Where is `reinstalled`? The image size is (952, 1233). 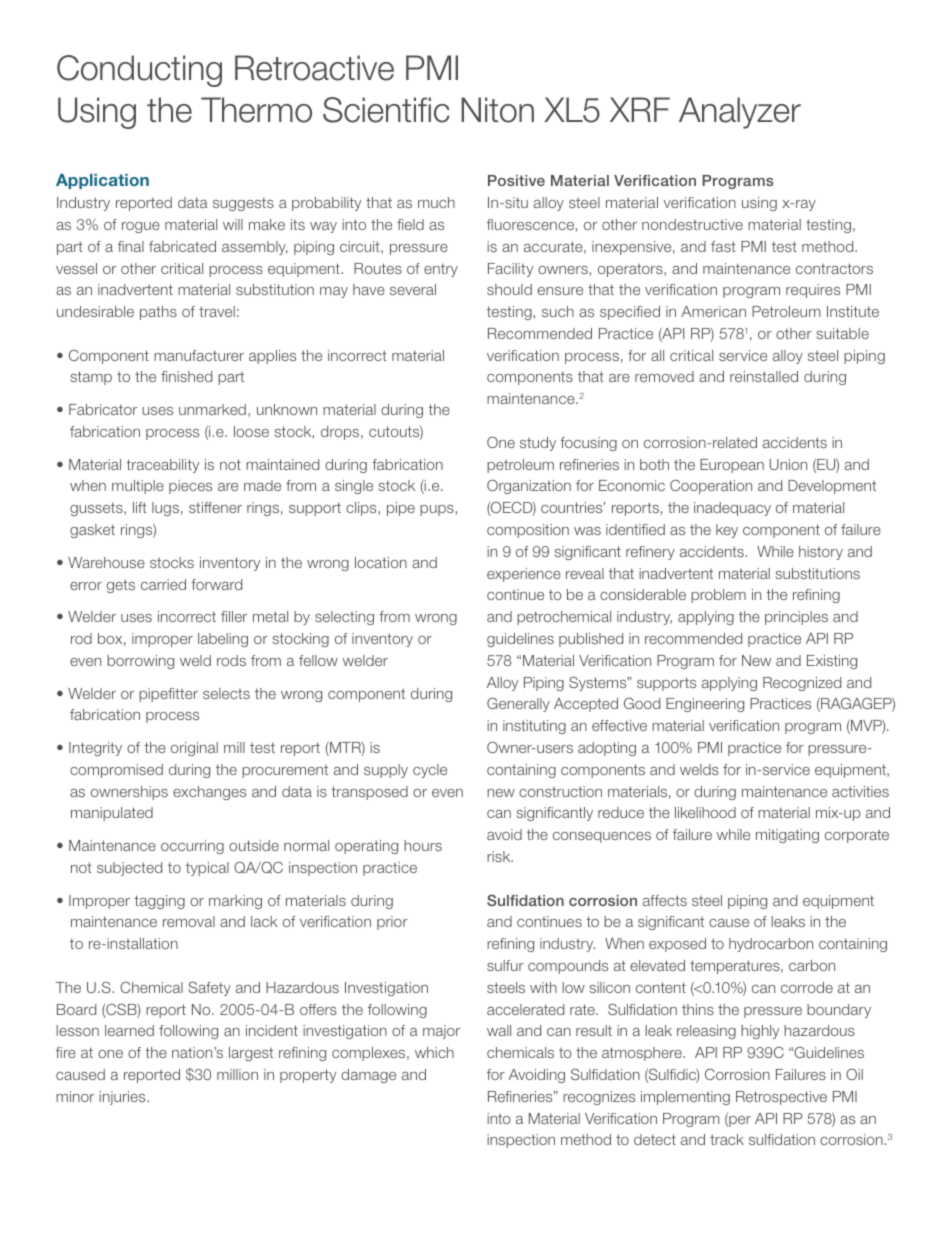 reinstalled is located at coordinates (764, 376).
